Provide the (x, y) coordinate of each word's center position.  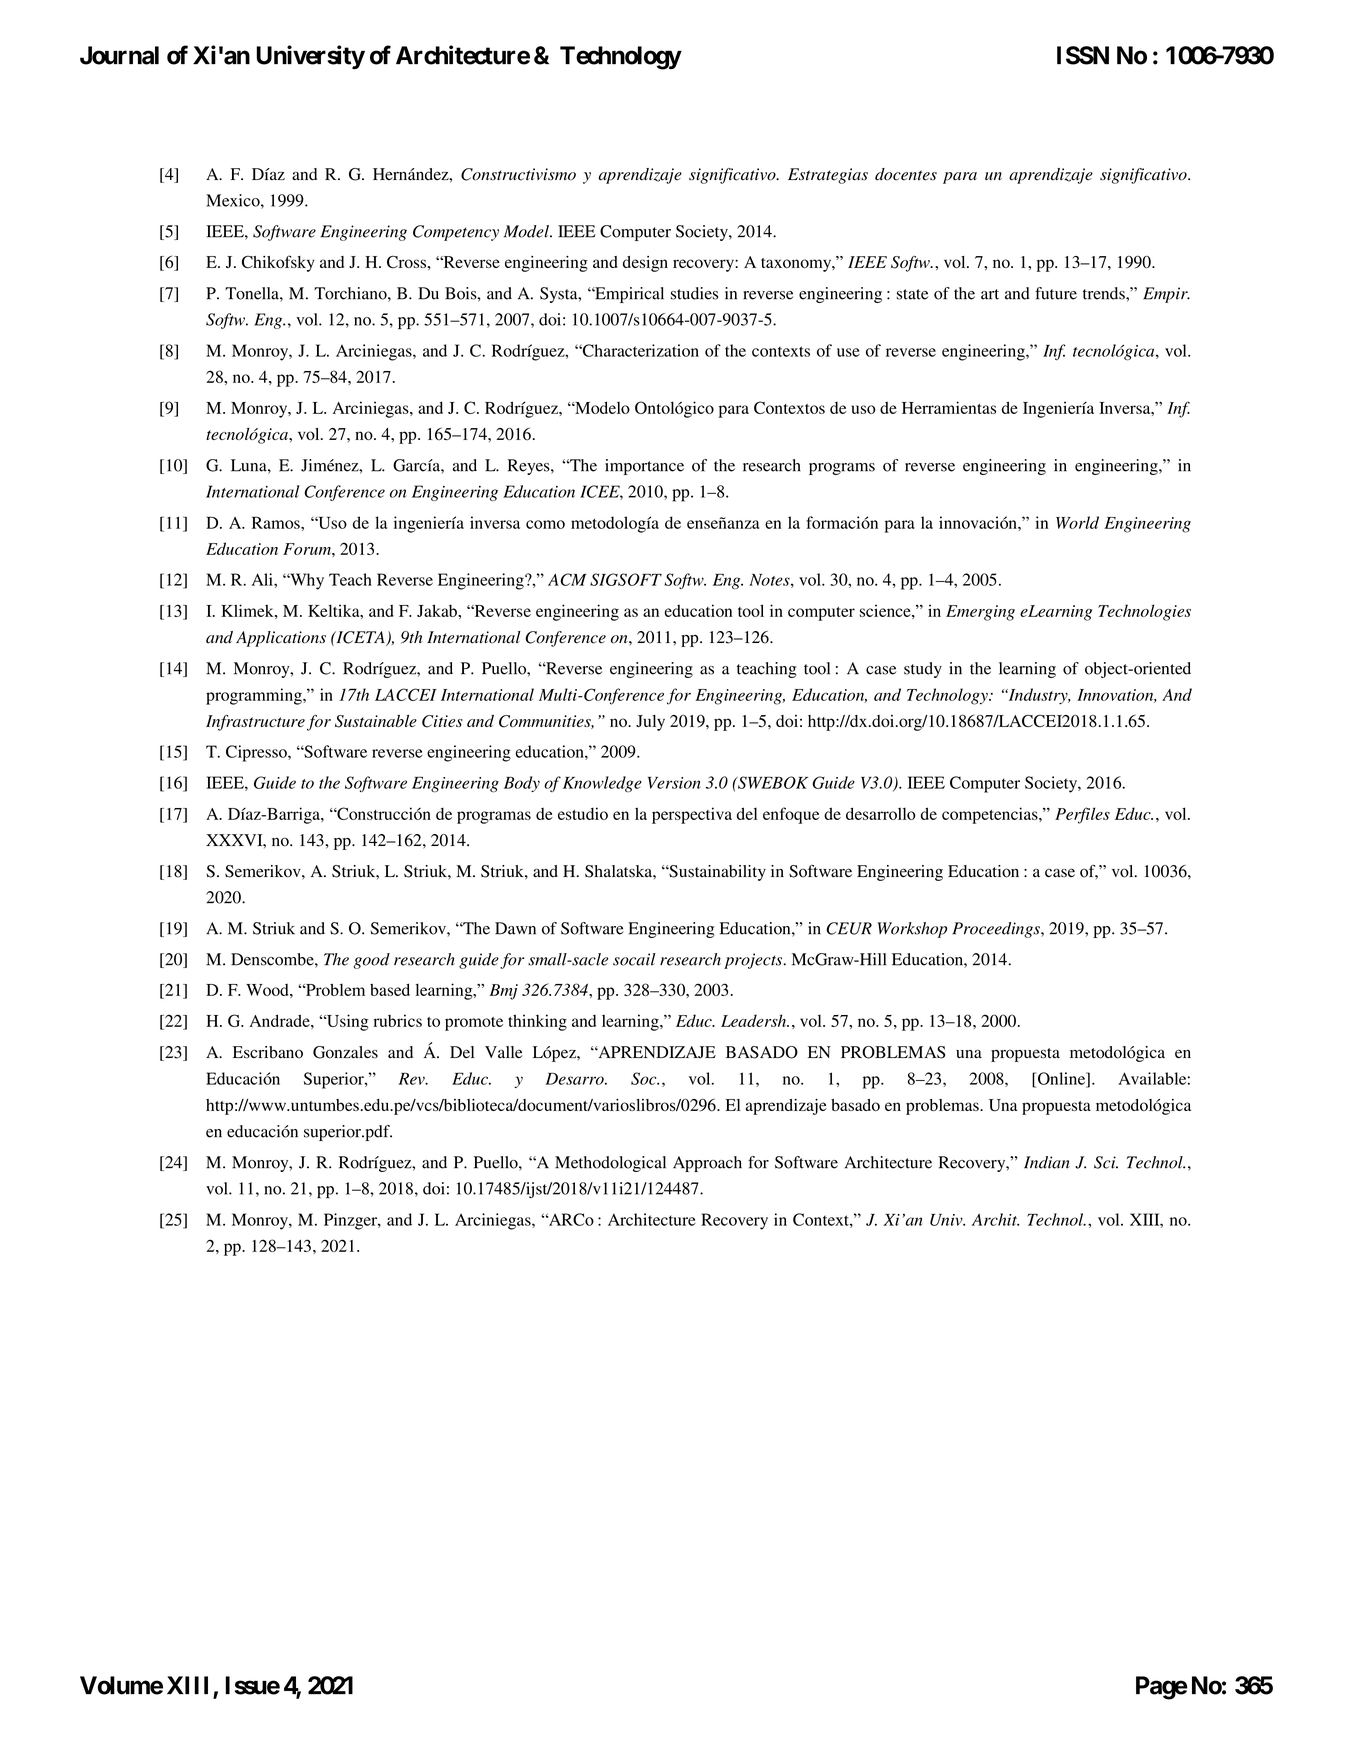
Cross (406, 262)
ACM (567, 579)
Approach (707, 1164)
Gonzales (345, 1052)
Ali (263, 579)
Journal (119, 55)
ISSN (1083, 55)
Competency (456, 233)
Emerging (980, 613)
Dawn (515, 928)
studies (694, 293)
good (371, 961)
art (990, 294)
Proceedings (997, 930)
